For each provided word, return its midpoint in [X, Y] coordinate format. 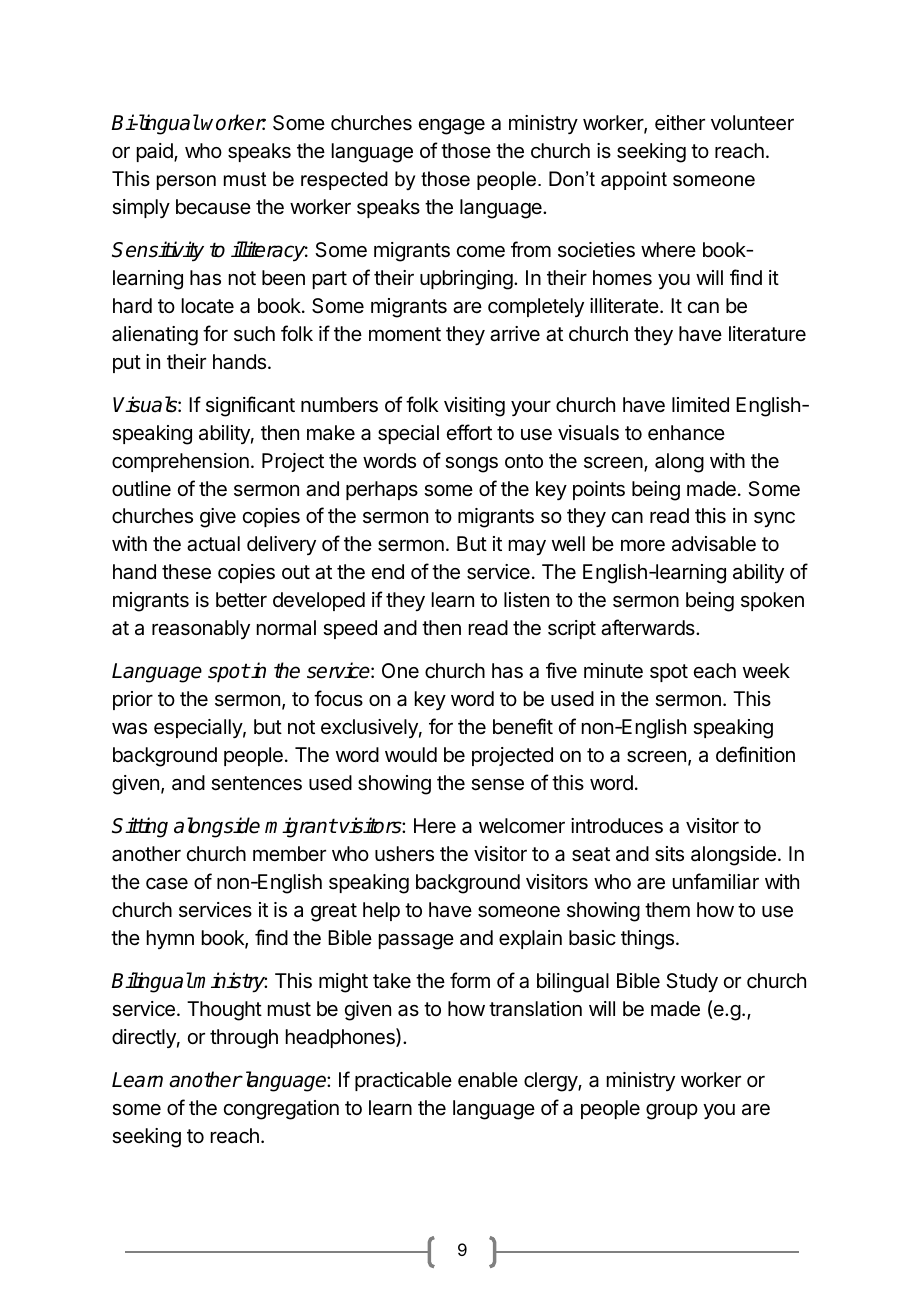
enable [488, 1080]
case [167, 884]
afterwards [649, 627]
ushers [404, 854]
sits [669, 854]
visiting [474, 407]
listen [526, 600]
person [186, 182]
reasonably [201, 629]
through [244, 1039]
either [680, 123]
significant [250, 406]
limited [700, 404]
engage [452, 127]
